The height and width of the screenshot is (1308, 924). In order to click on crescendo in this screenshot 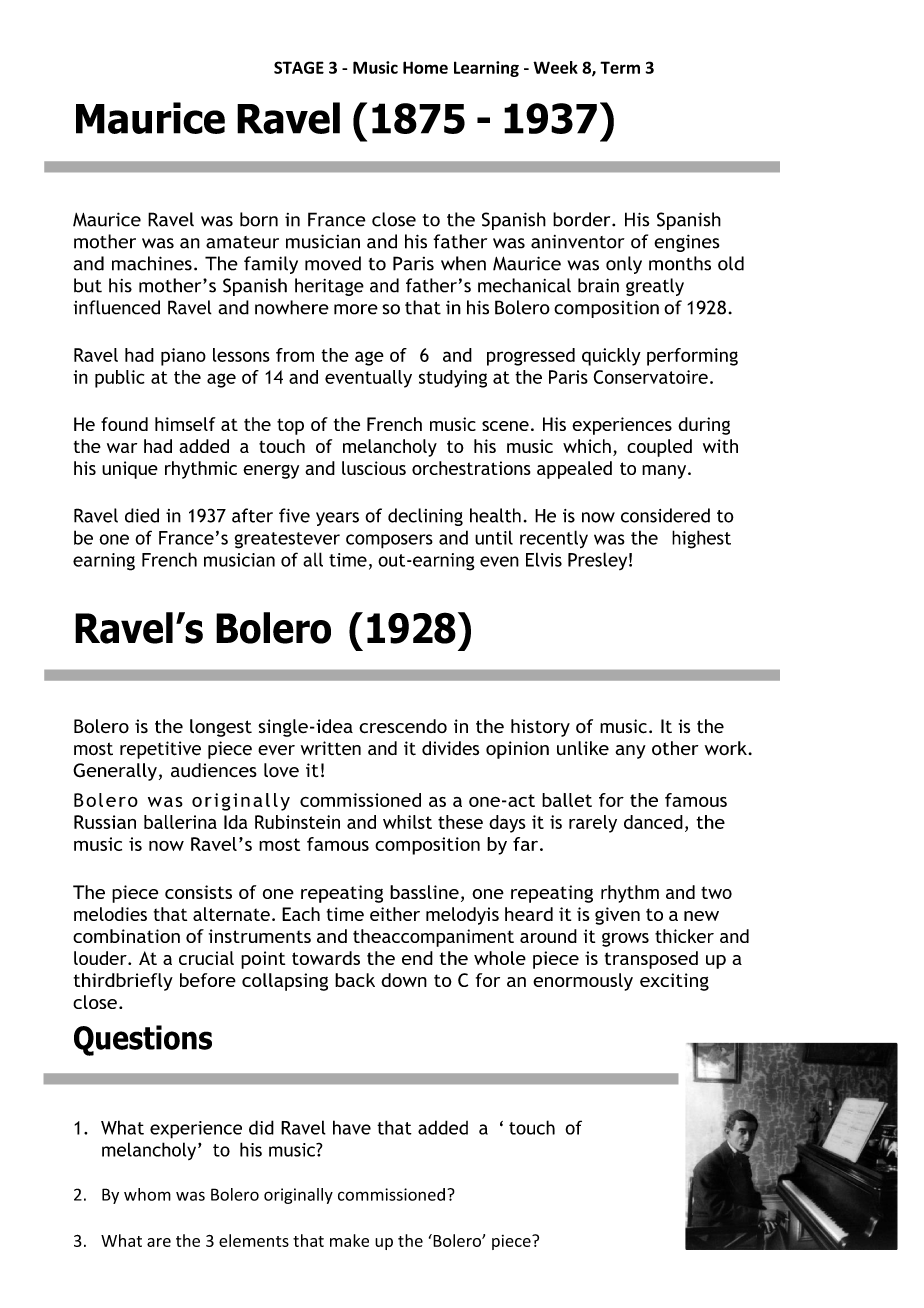, I will do `click(403, 726)`.
